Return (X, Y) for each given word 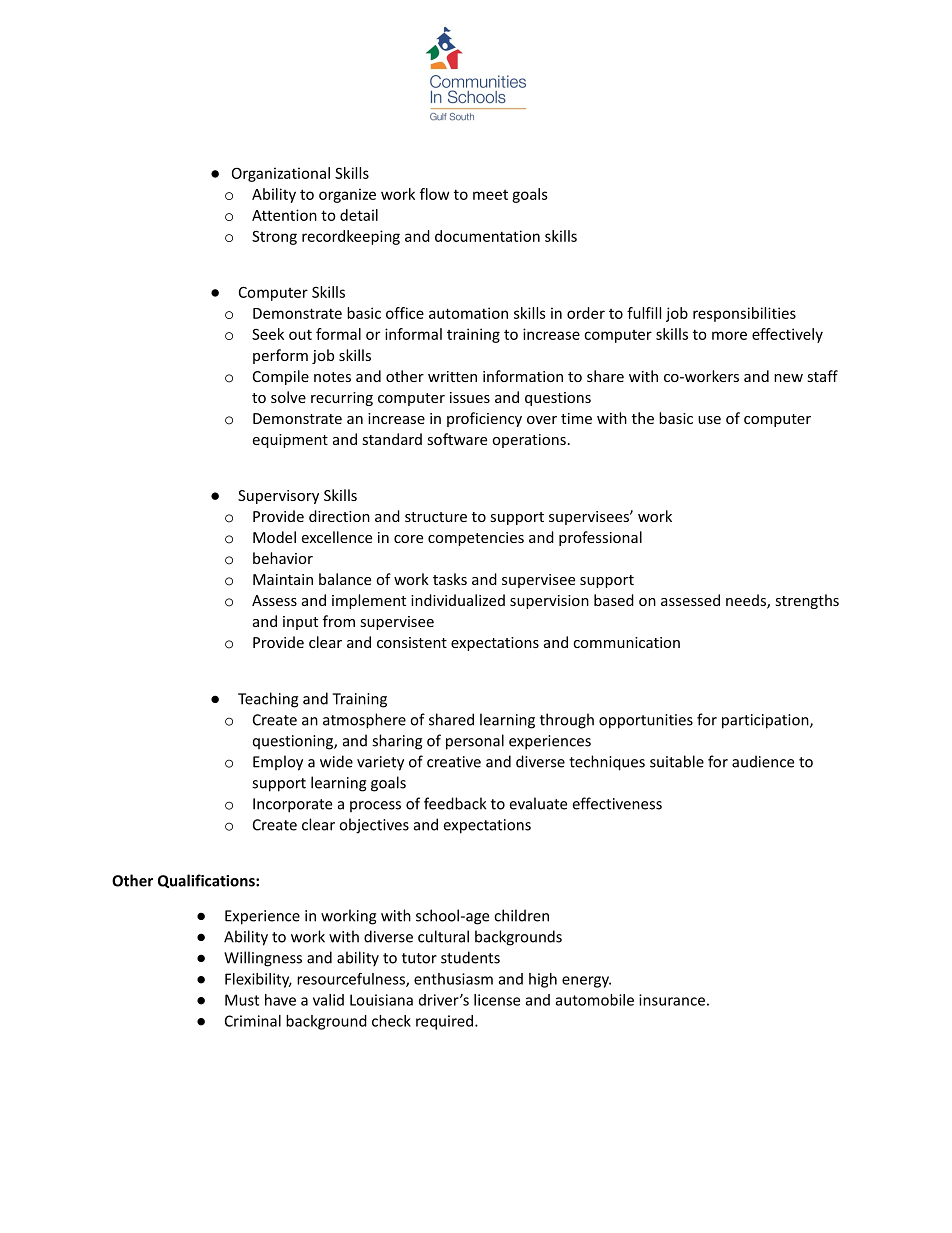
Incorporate (292, 805)
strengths (807, 601)
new (788, 378)
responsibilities (744, 314)
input (300, 623)
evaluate (538, 803)
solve (288, 397)
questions (558, 399)
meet (490, 195)
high (543, 980)
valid (328, 1000)
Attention (284, 215)
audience (763, 761)
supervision (549, 602)
